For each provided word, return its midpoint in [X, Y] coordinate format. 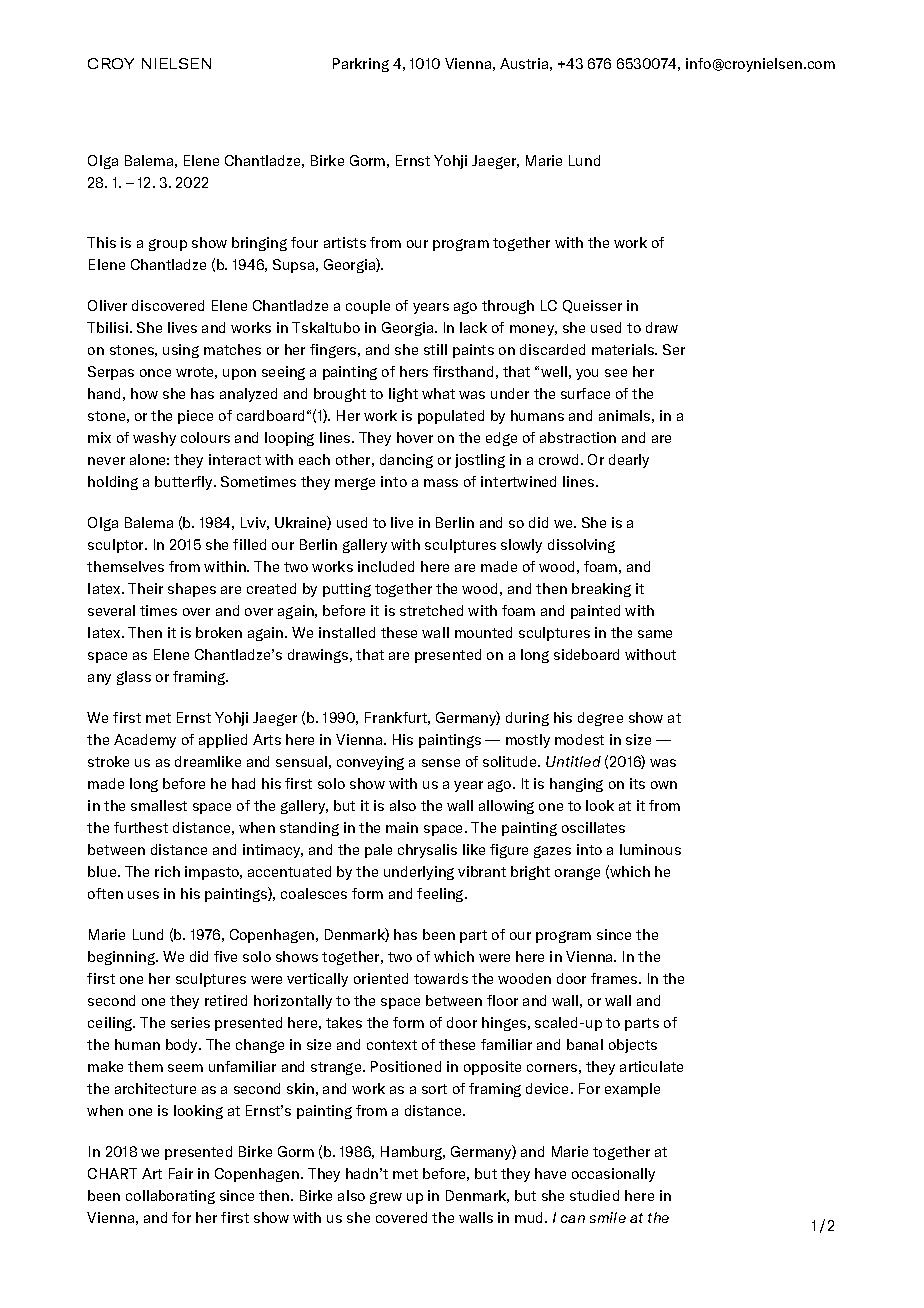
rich [167, 871]
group [168, 245]
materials [624, 349]
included [386, 566]
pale [378, 851]
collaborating [170, 1197]
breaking [601, 590]
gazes [552, 852]
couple [368, 307]
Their [145, 588]
